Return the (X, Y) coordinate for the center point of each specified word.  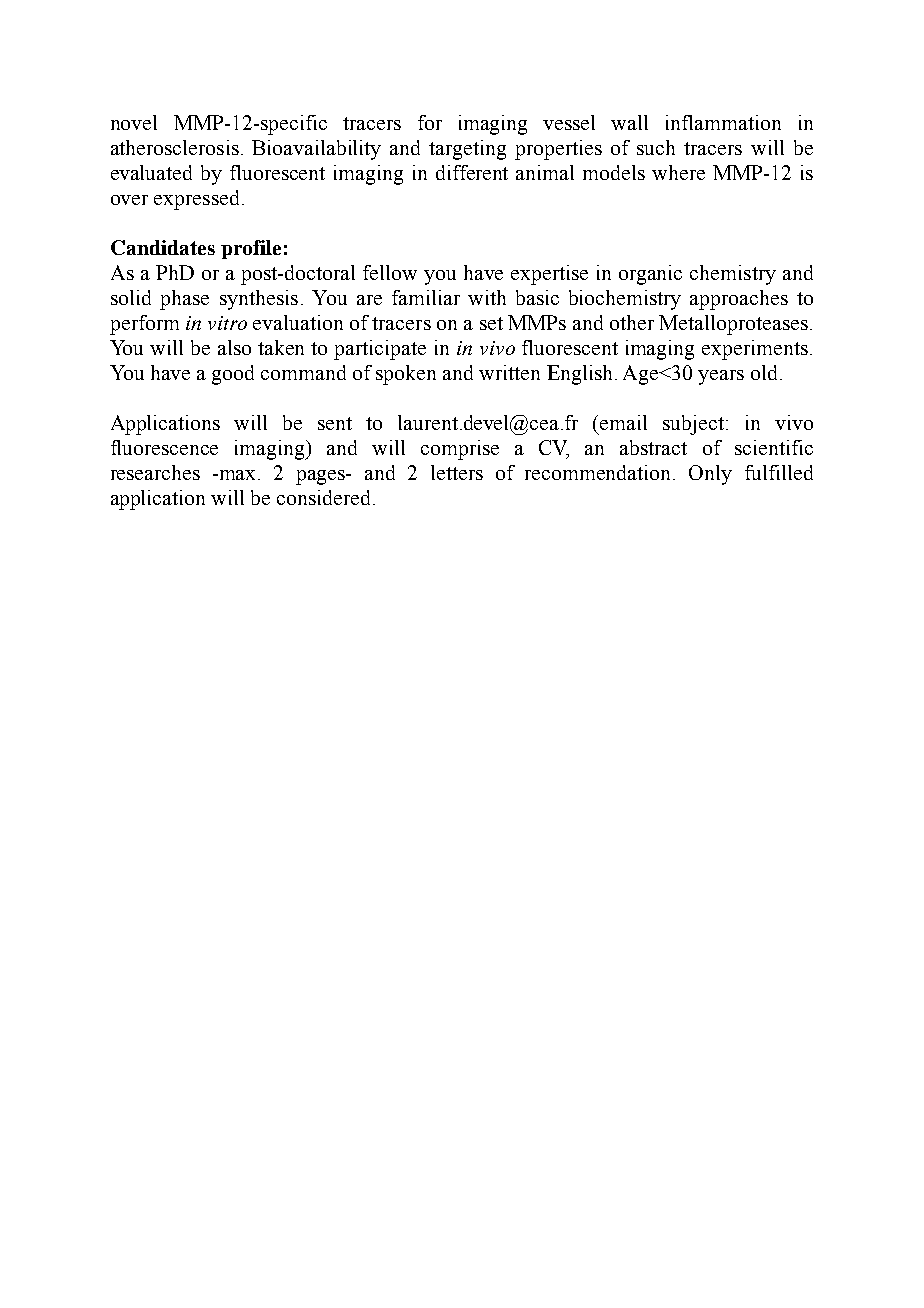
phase (184, 300)
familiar (426, 297)
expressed (196, 200)
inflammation (723, 122)
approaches (739, 300)
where (678, 172)
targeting (467, 150)
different (472, 172)
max (238, 475)
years (721, 377)
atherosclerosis (175, 147)
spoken (406, 375)
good (233, 375)
